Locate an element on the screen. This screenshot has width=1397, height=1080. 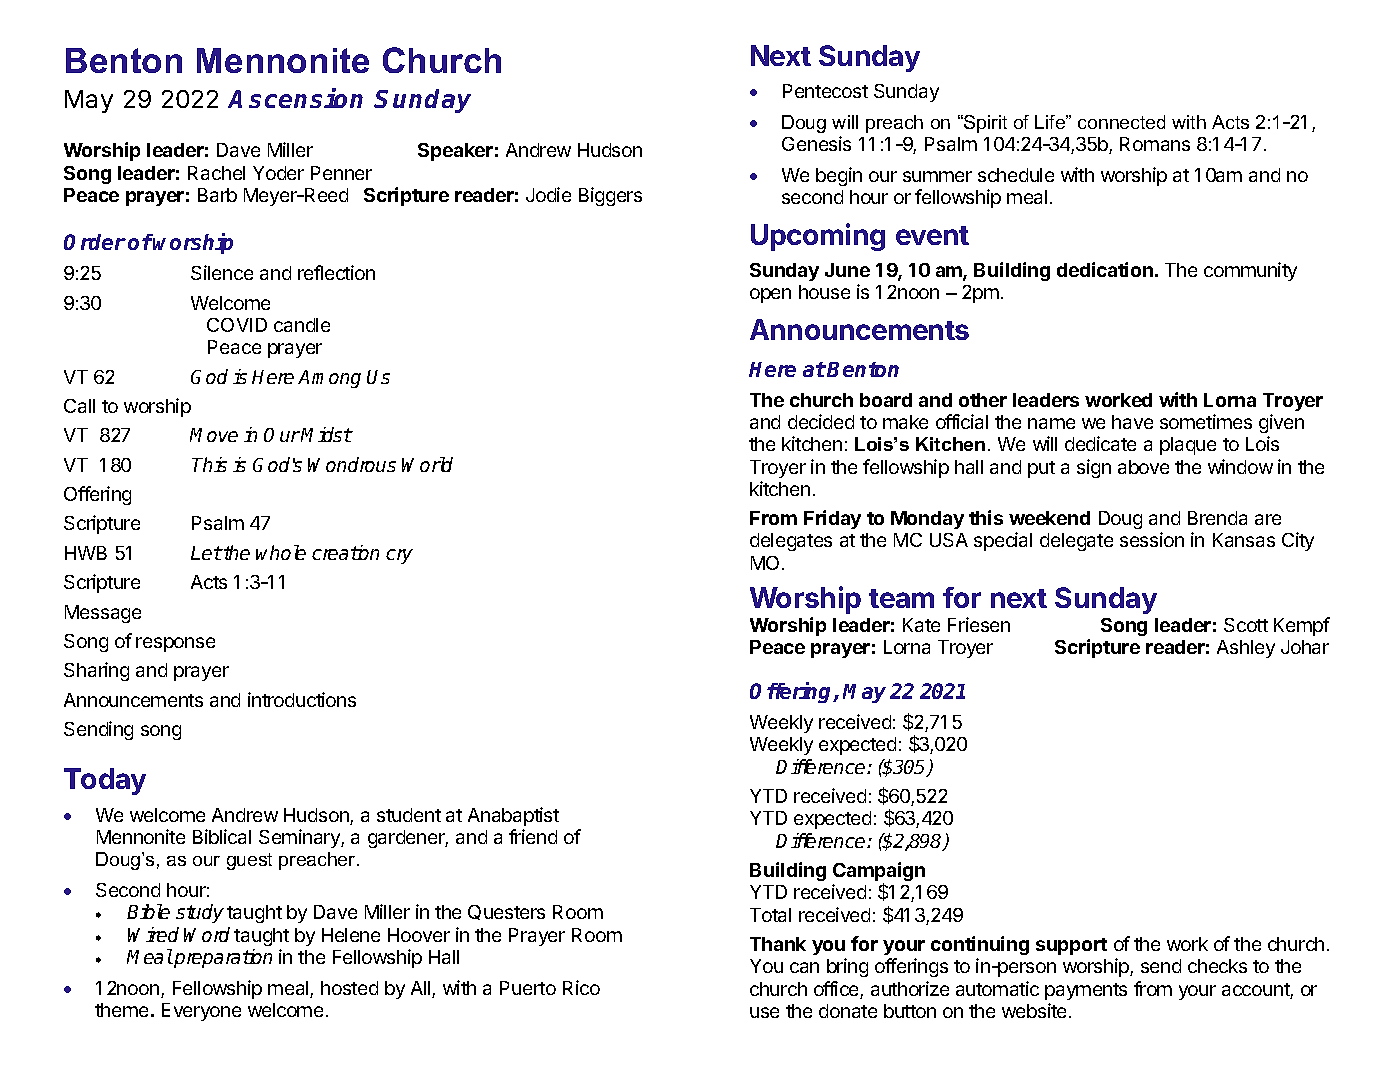
dedication is located at coordinates (1105, 269).
